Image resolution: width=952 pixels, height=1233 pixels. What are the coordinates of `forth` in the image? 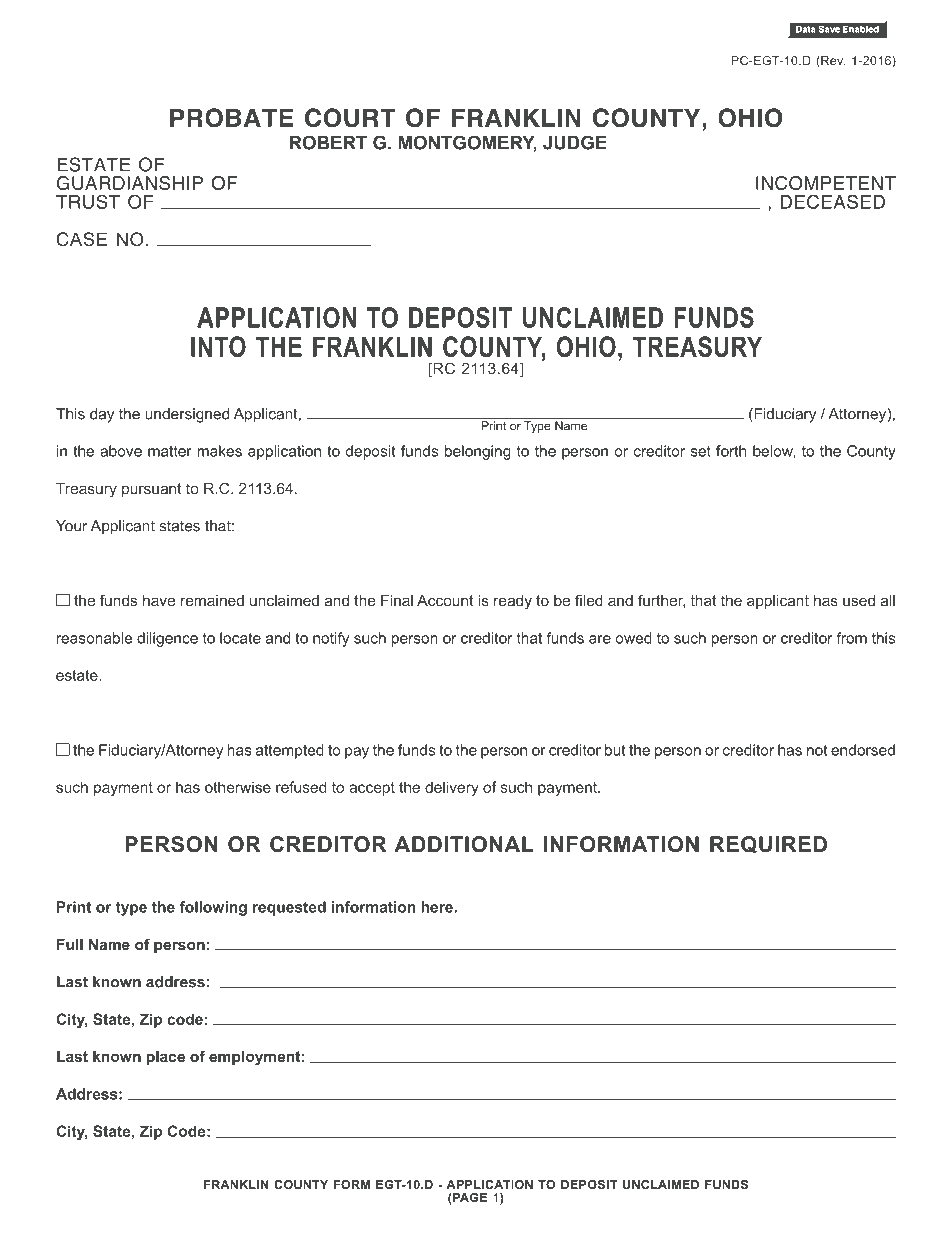 It's located at (731, 451).
